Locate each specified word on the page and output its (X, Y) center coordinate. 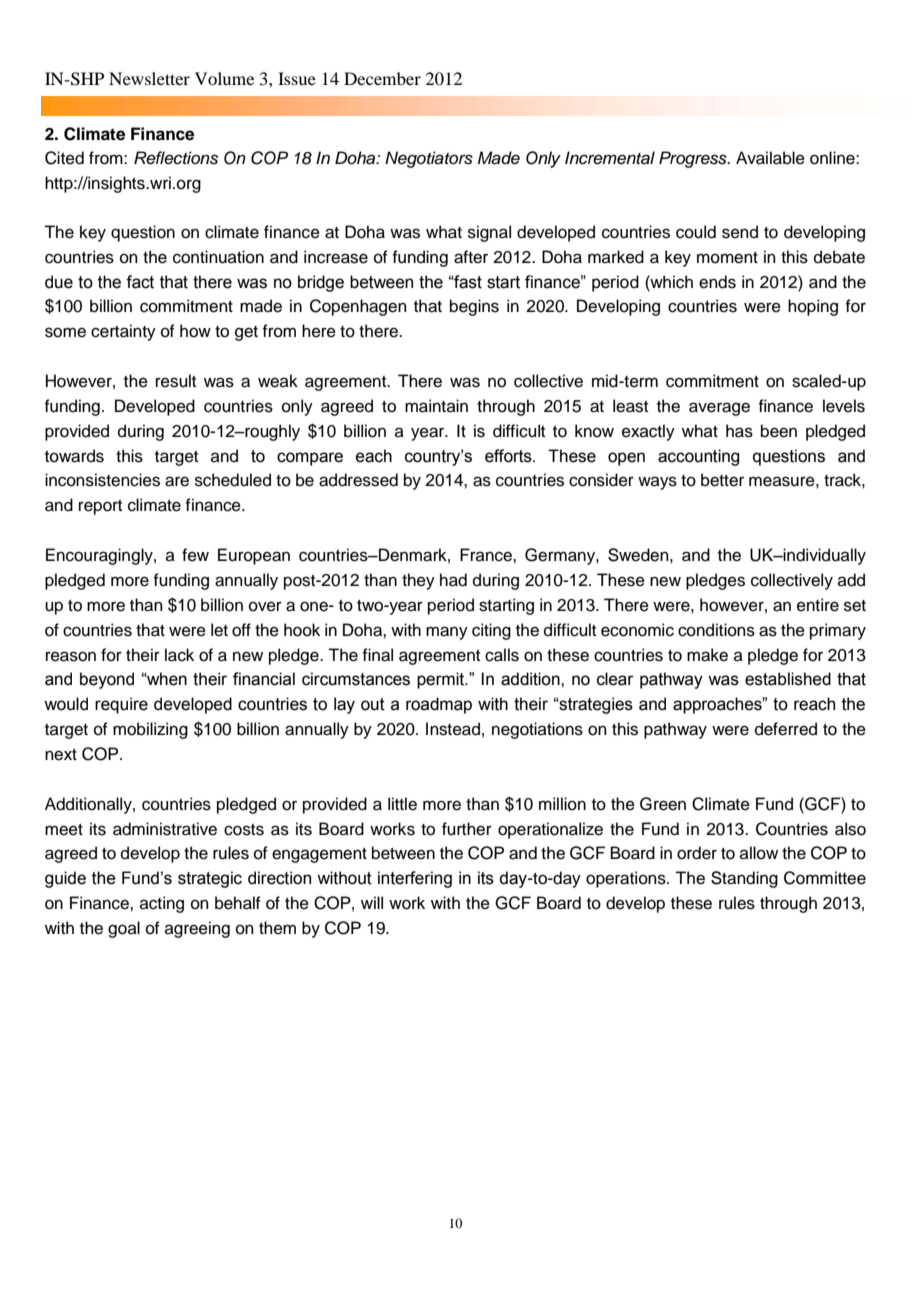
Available (770, 158)
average (719, 409)
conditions (716, 630)
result (176, 381)
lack (179, 655)
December (382, 78)
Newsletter (149, 78)
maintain (436, 406)
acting (162, 904)
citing (491, 631)
